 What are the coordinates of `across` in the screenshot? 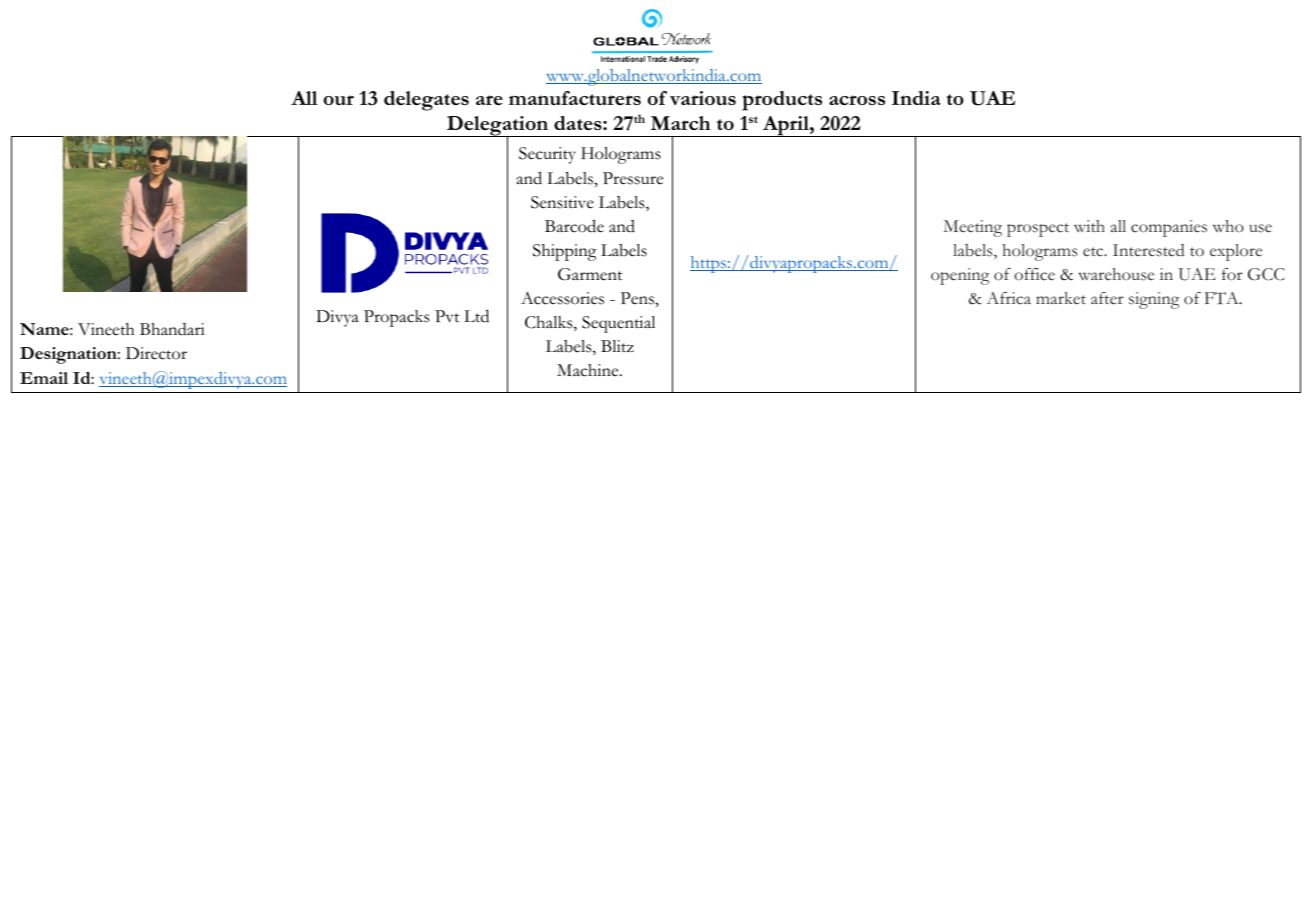 It's located at (857, 100).
